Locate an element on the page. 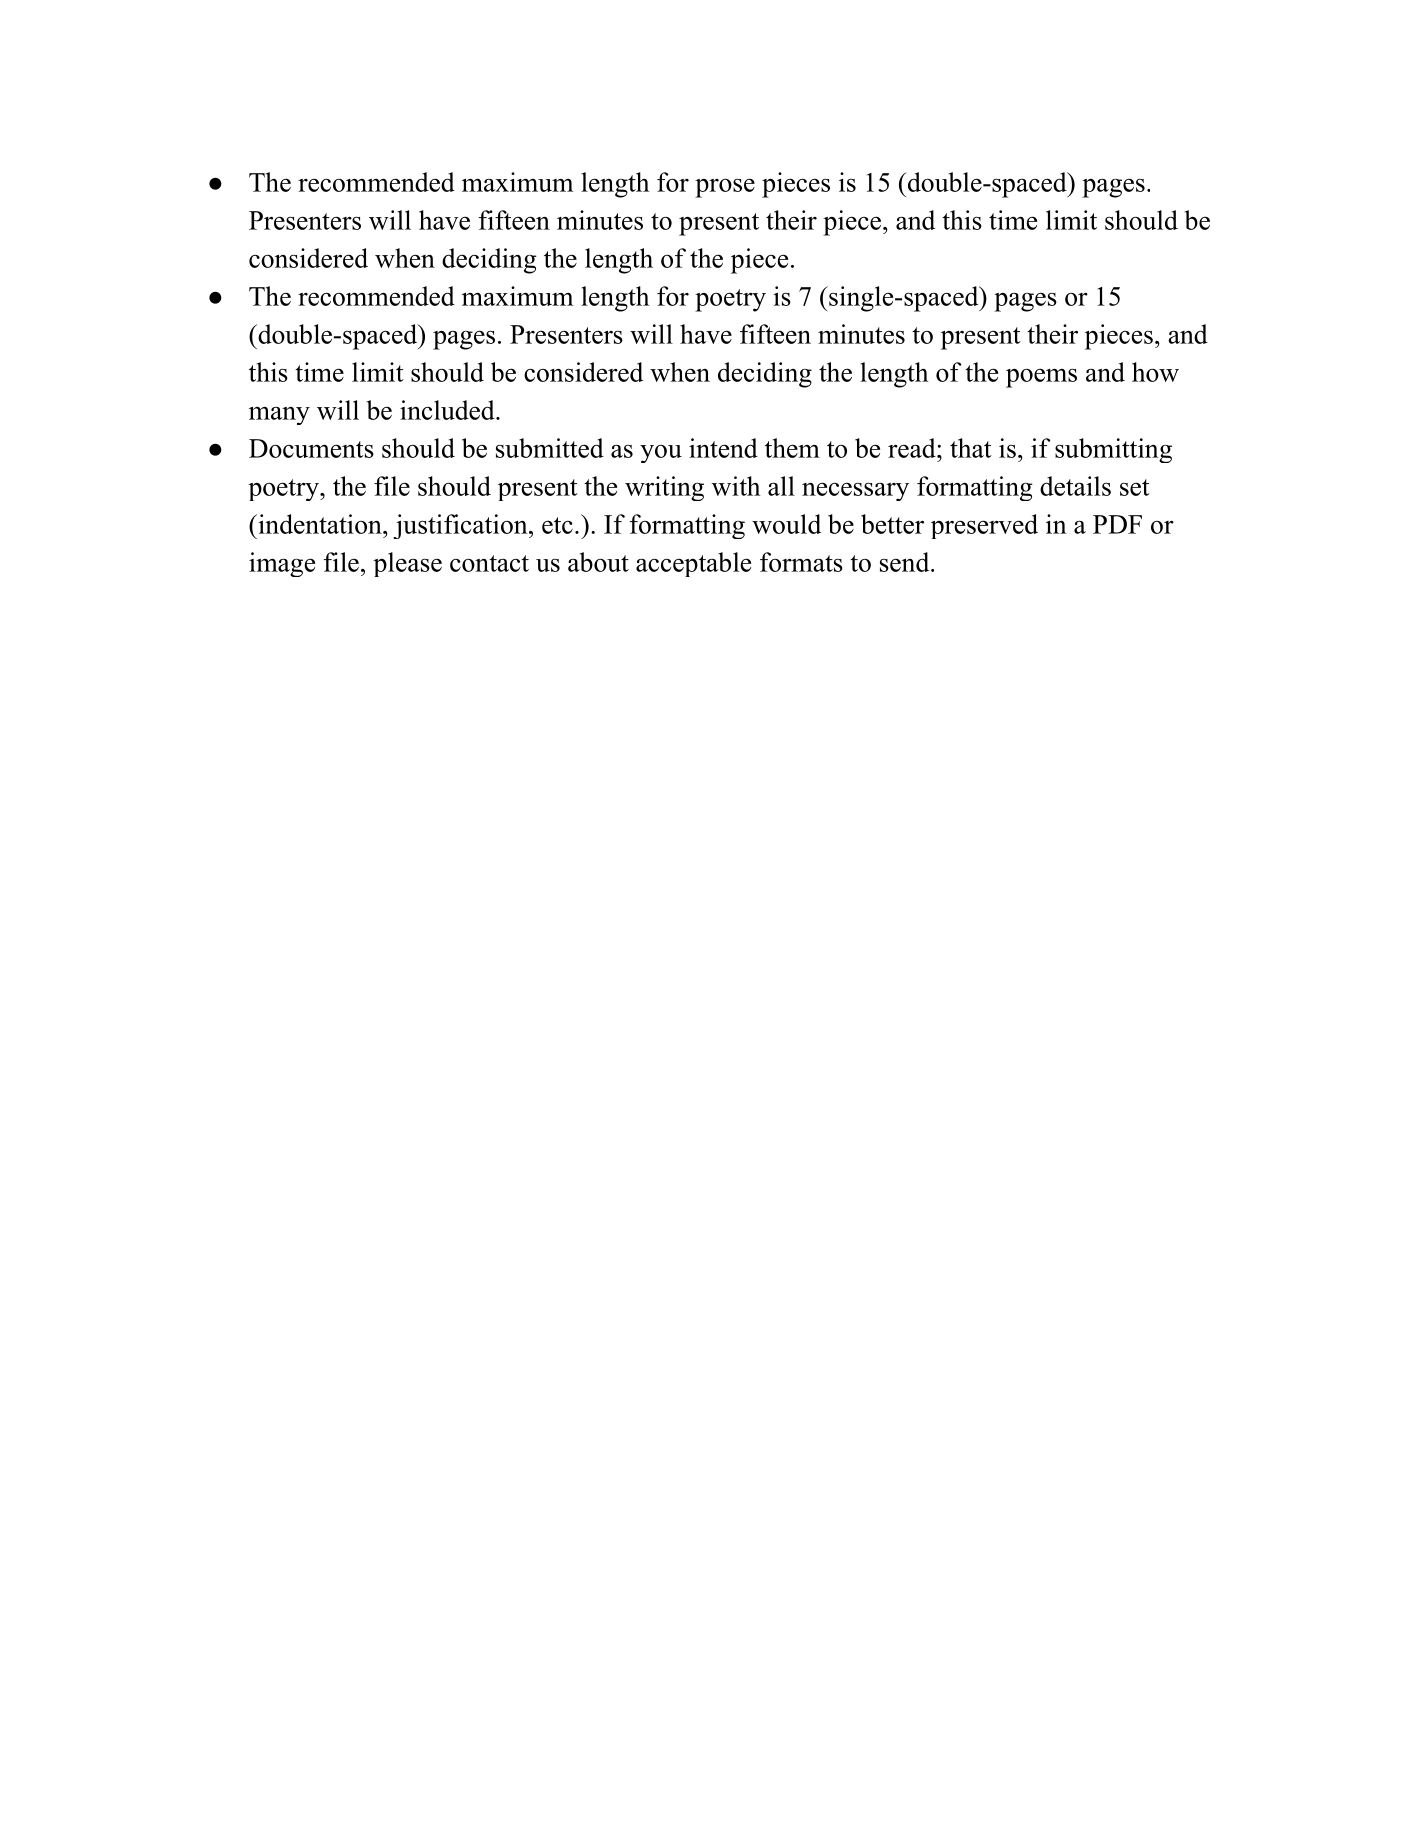 This document has width=1408, height=1823. how is located at coordinates (1155, 372).
